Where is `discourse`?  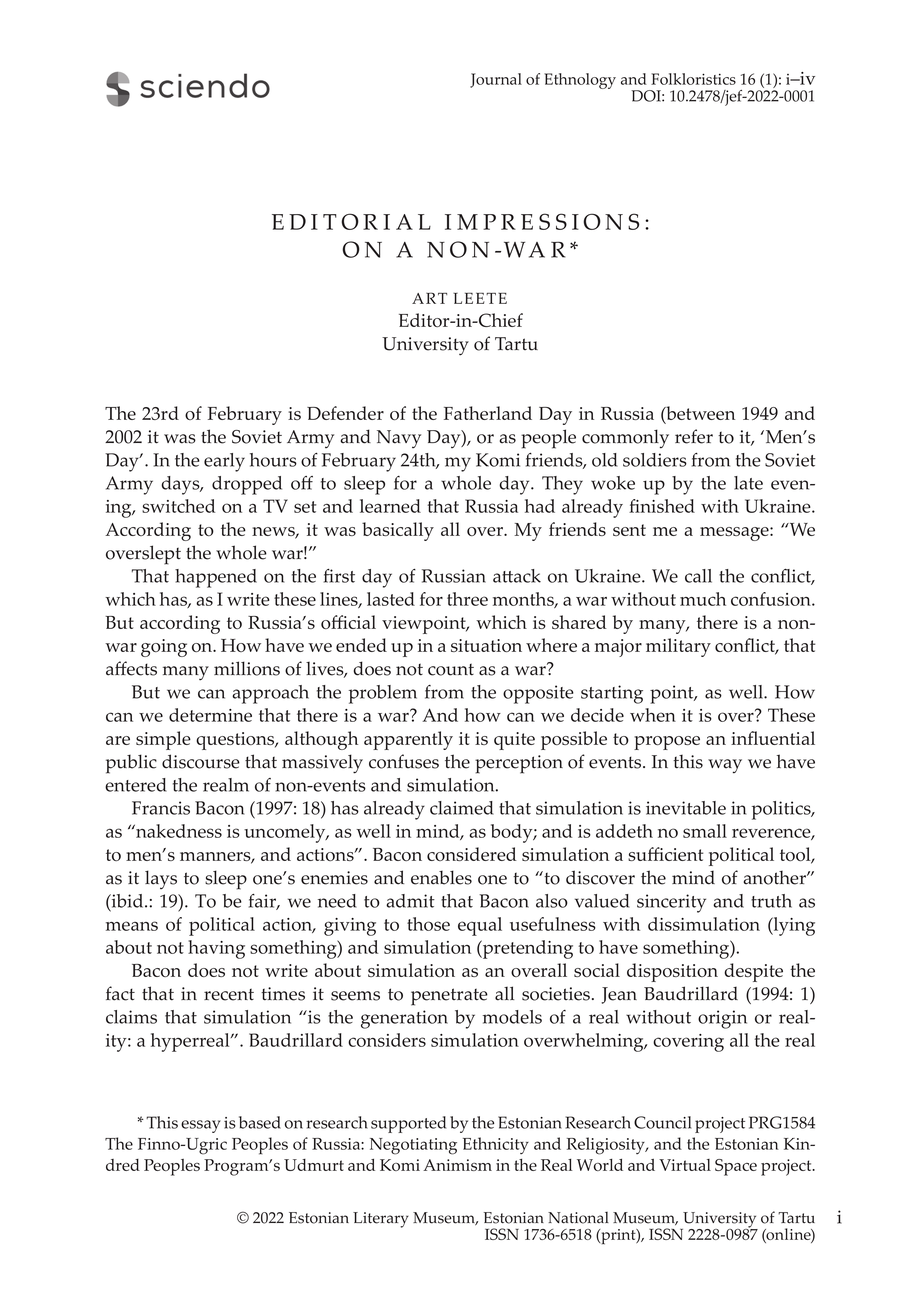
discourse is located at coordinates (201, 761).
